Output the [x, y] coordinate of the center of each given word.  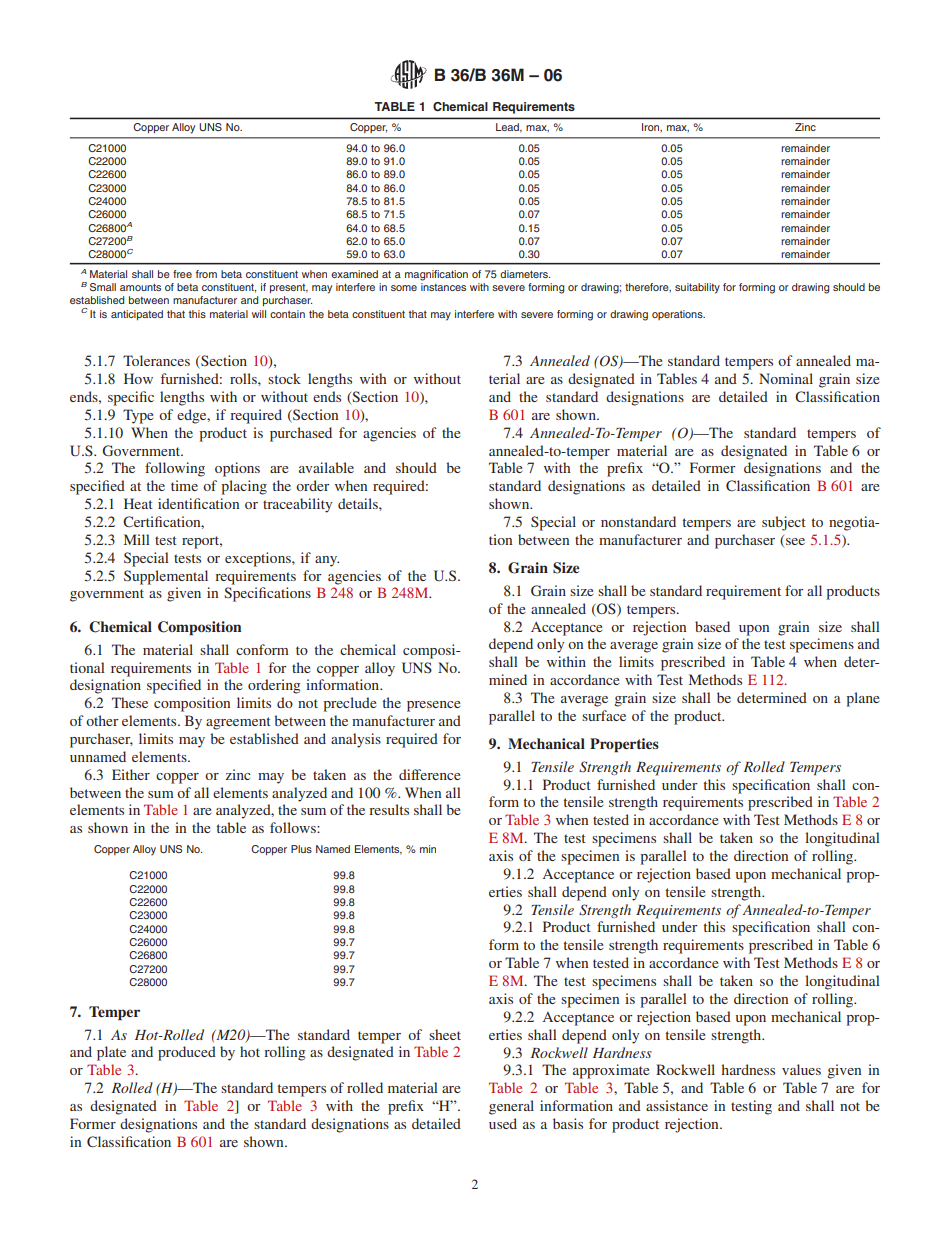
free [182, 274]
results [389, 809]
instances [443, 287]
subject [784, 523]
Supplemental [166, 577]
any [327, 561]
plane [862, 699]
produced [187, 1053]
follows [294, 827]
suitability [697, 288]
